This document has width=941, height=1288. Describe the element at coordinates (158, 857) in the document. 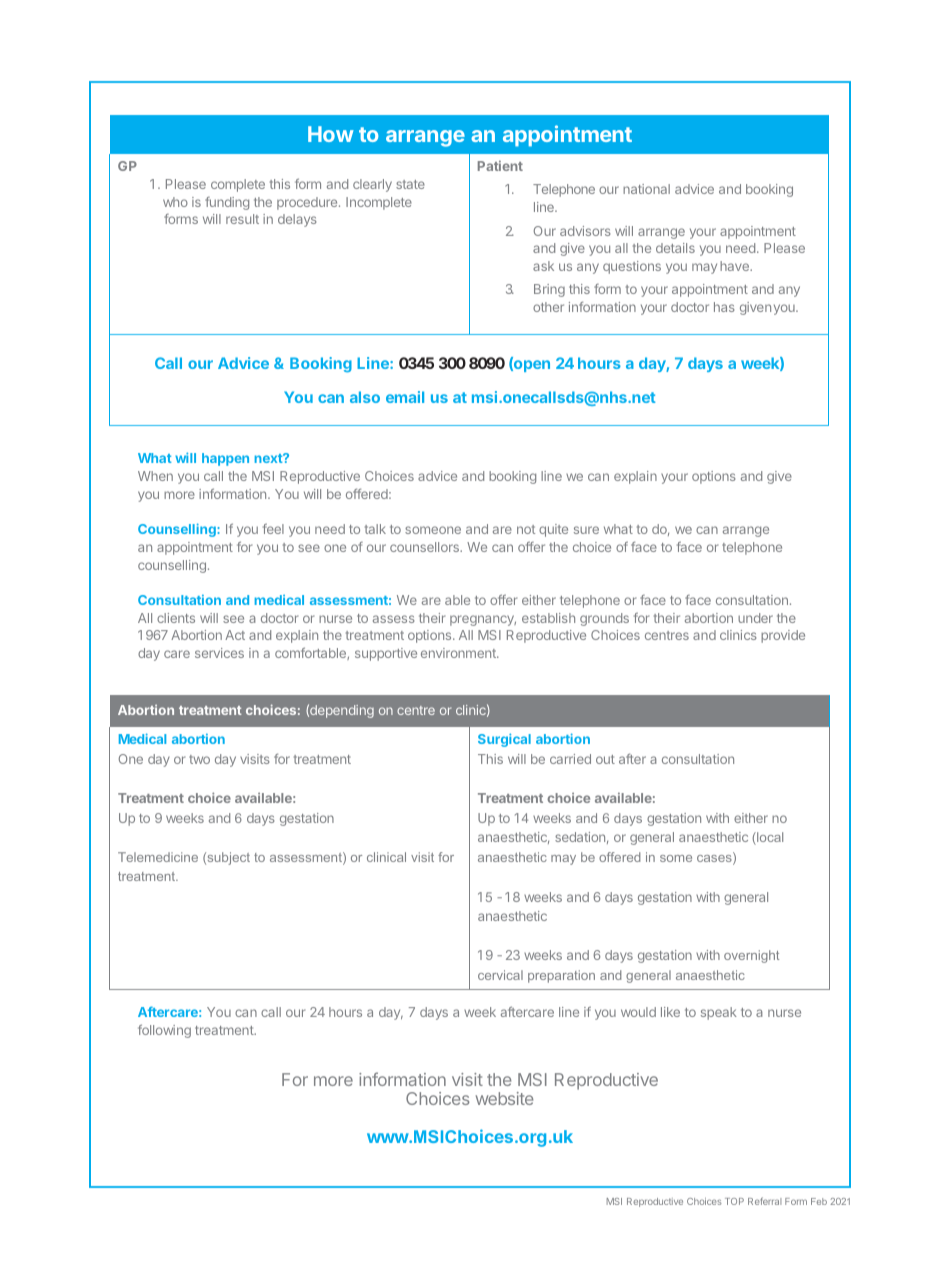

I see `Telemedicine` at that location.
